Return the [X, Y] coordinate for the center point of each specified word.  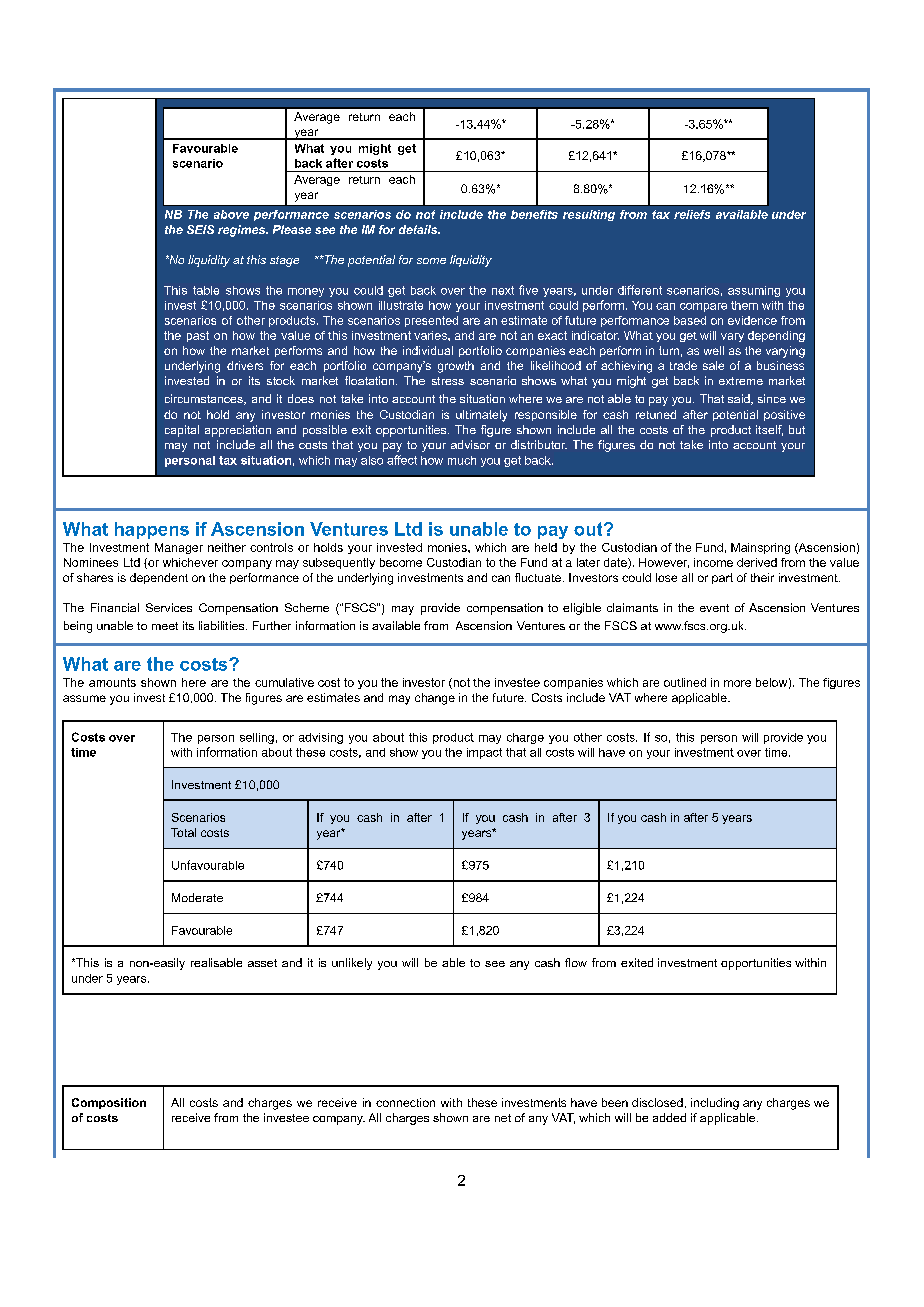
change [435, 699]
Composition [109, 1103]
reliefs [692, 214]
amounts [112, 682]
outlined [685, 682]
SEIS [200, 229]
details [419, 229]
